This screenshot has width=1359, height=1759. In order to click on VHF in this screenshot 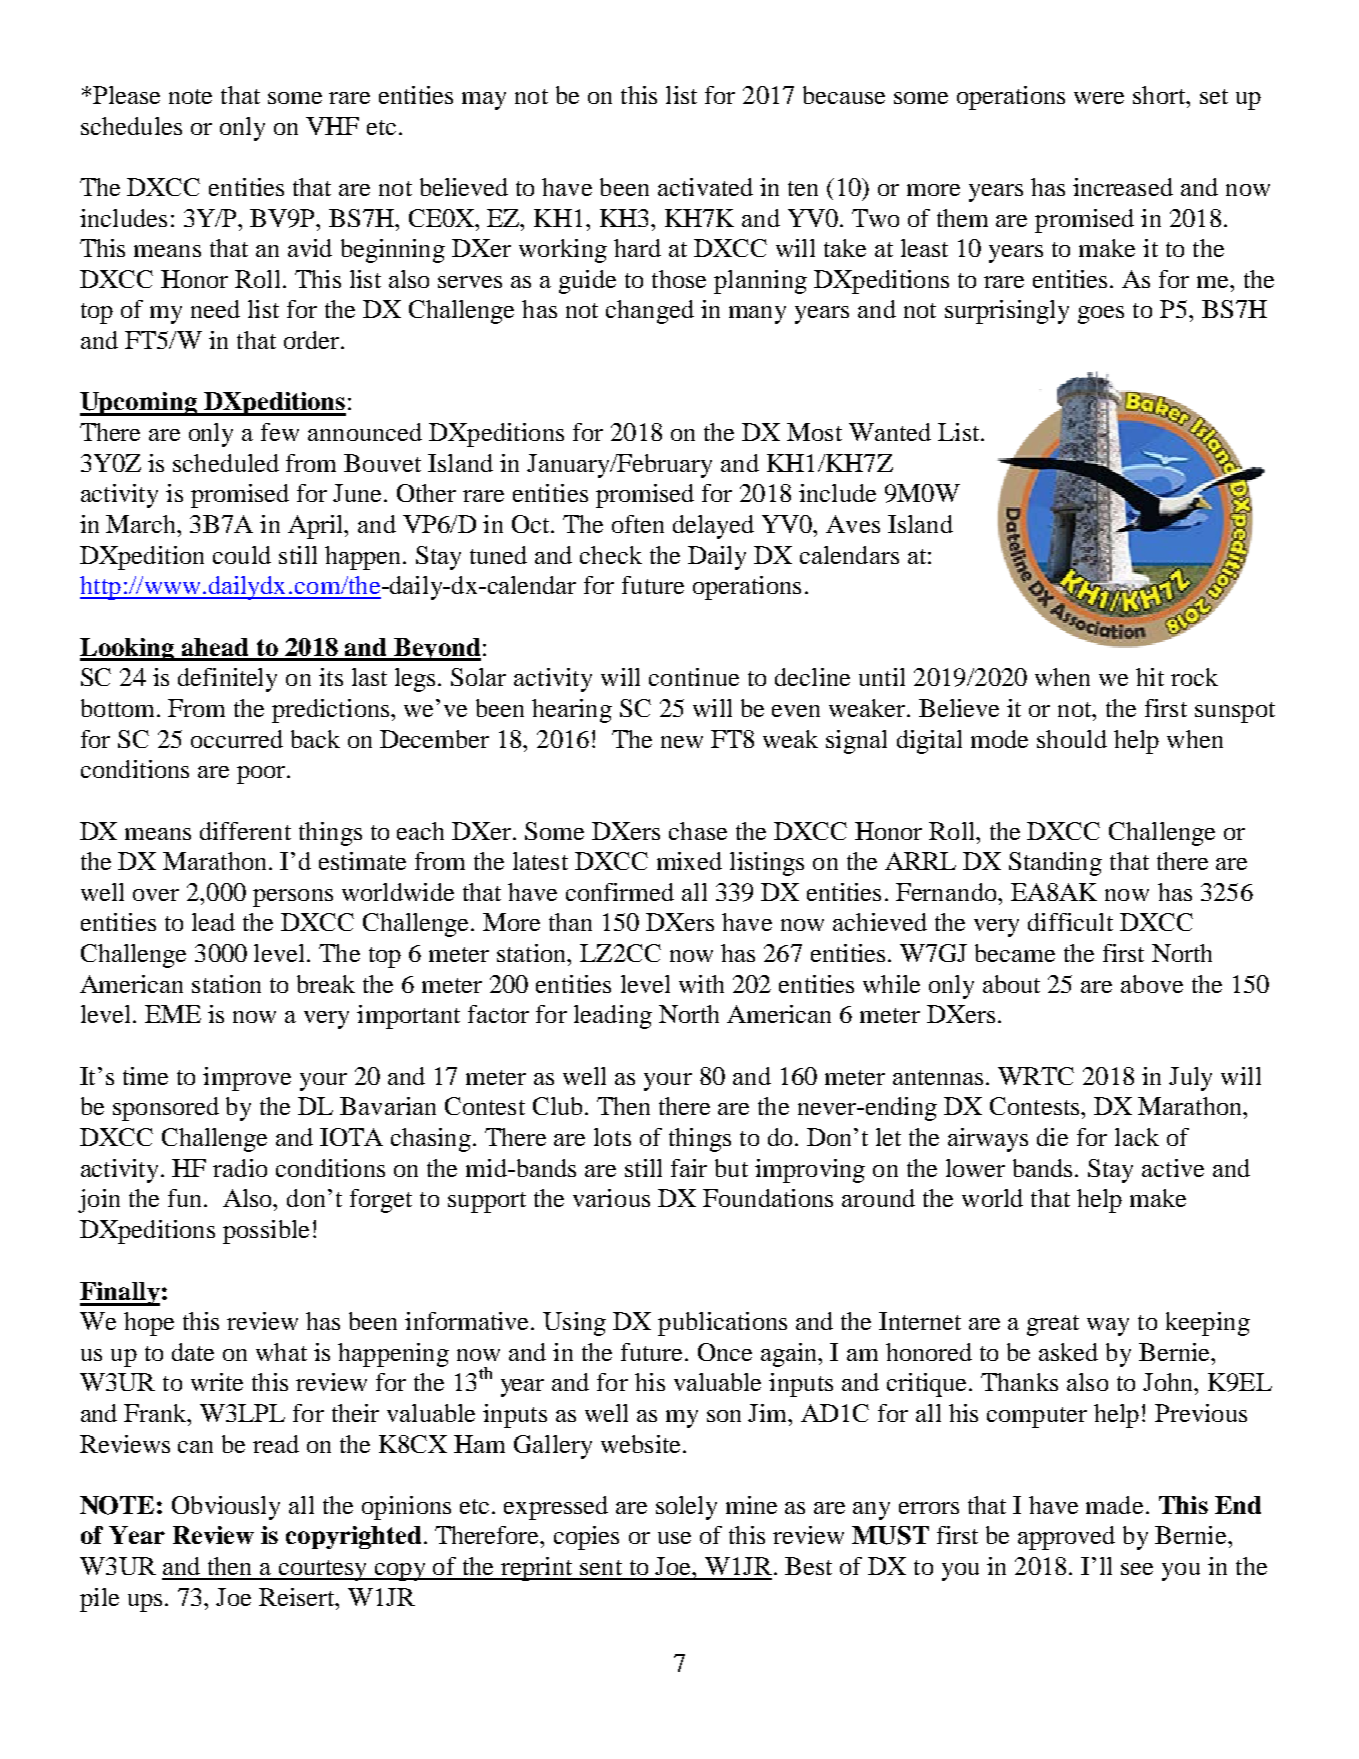, I will do `click(332, 126)`.
